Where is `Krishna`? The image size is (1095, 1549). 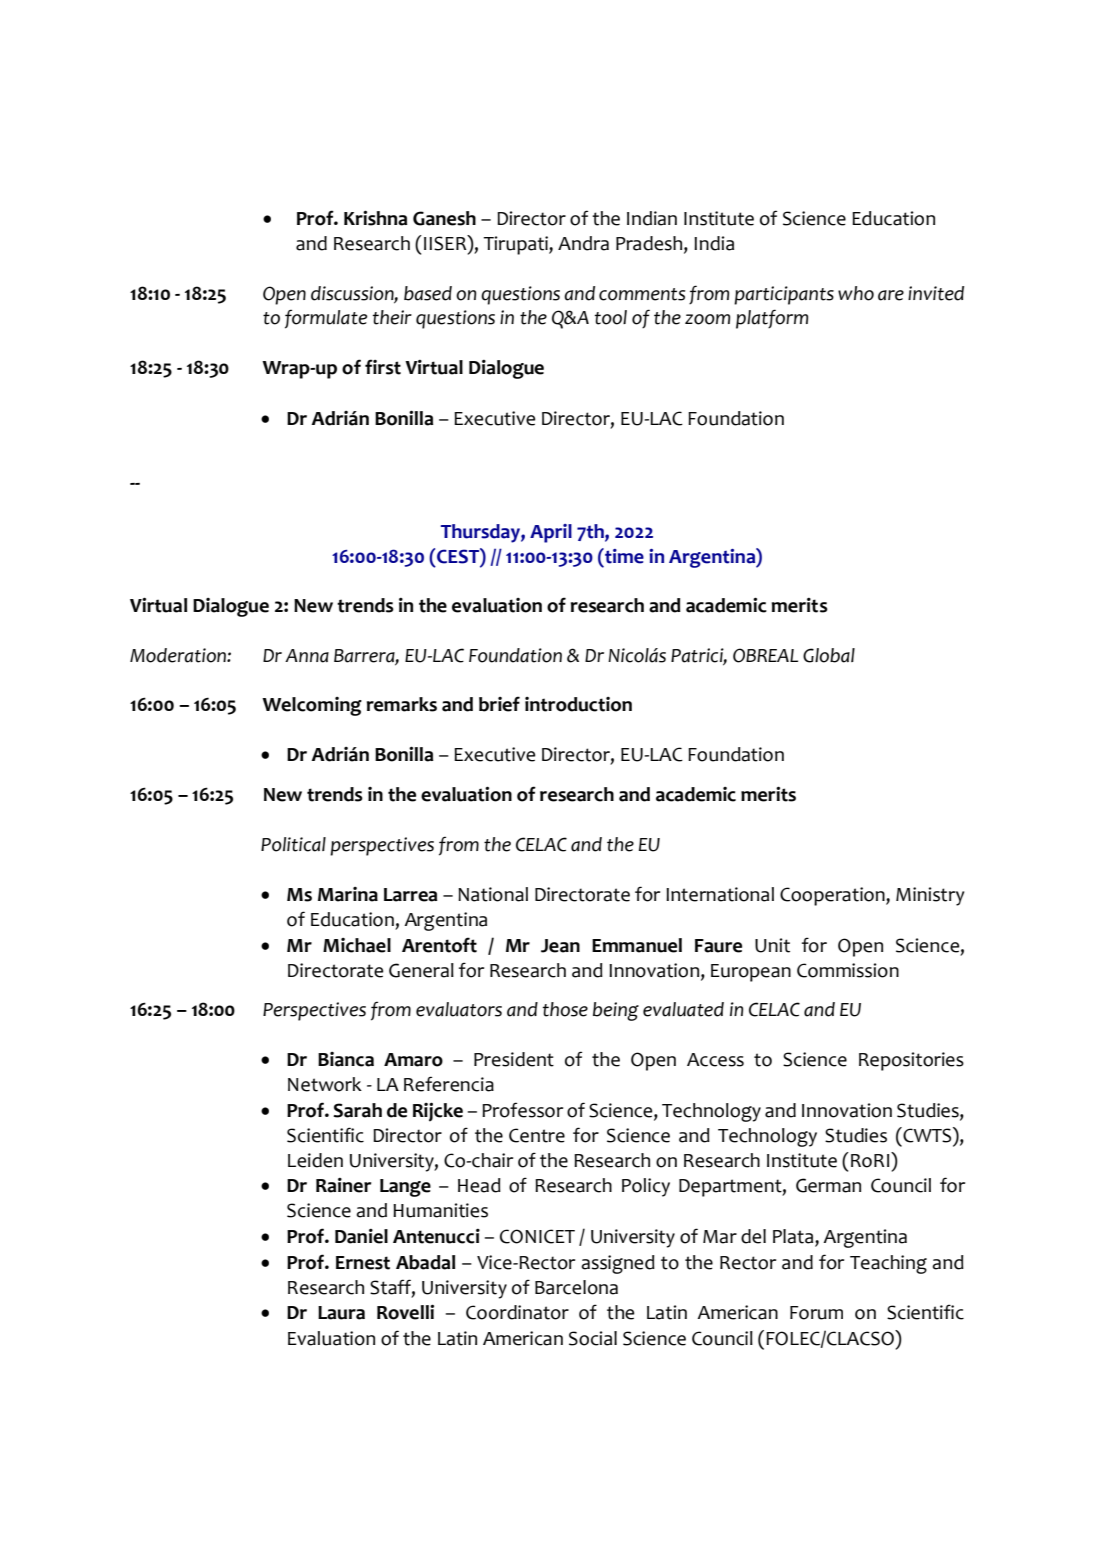 Krishna is located at coordinates (375, 218).
